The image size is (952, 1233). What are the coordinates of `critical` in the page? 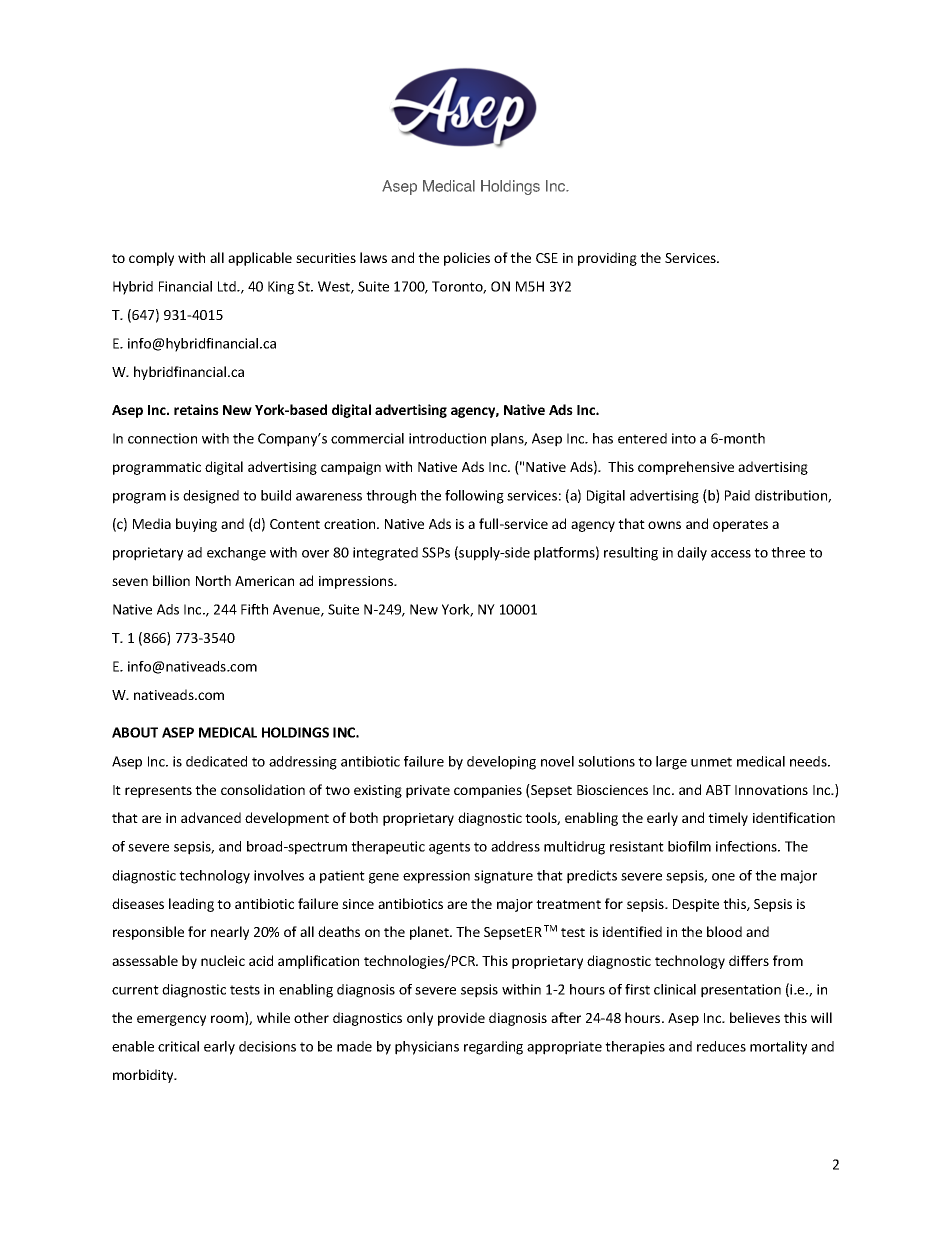 It's located at (178, 1046).
